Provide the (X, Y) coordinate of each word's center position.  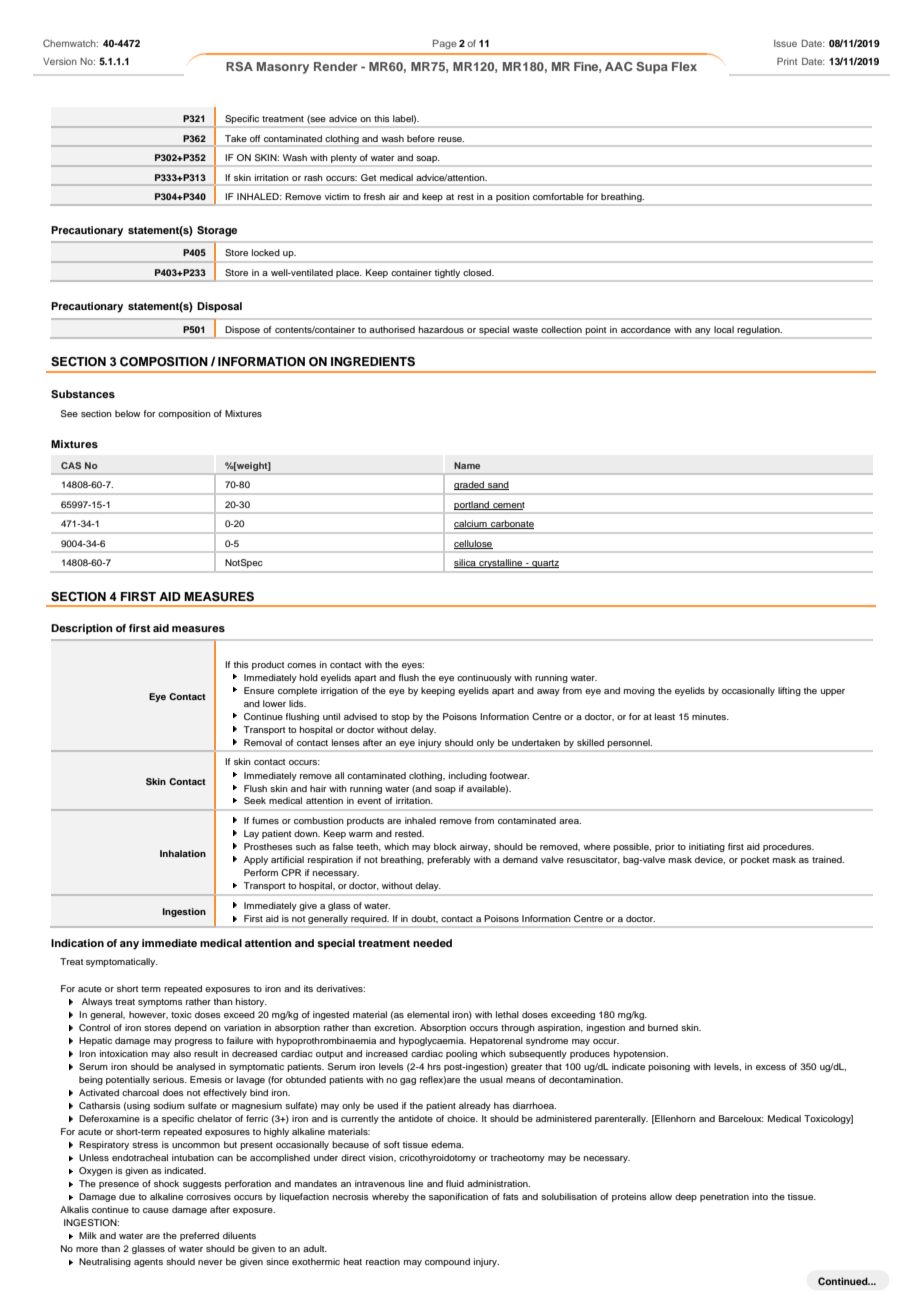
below (128, 413)
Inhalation (183, 853)
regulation (759, 330)
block (445, 846)
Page (445, 44)
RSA (239, 66)
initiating (707, 847)
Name (467, 465)
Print (787, 61)
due (127, 1196)
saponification (458, 1197)
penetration (724, 1197)
